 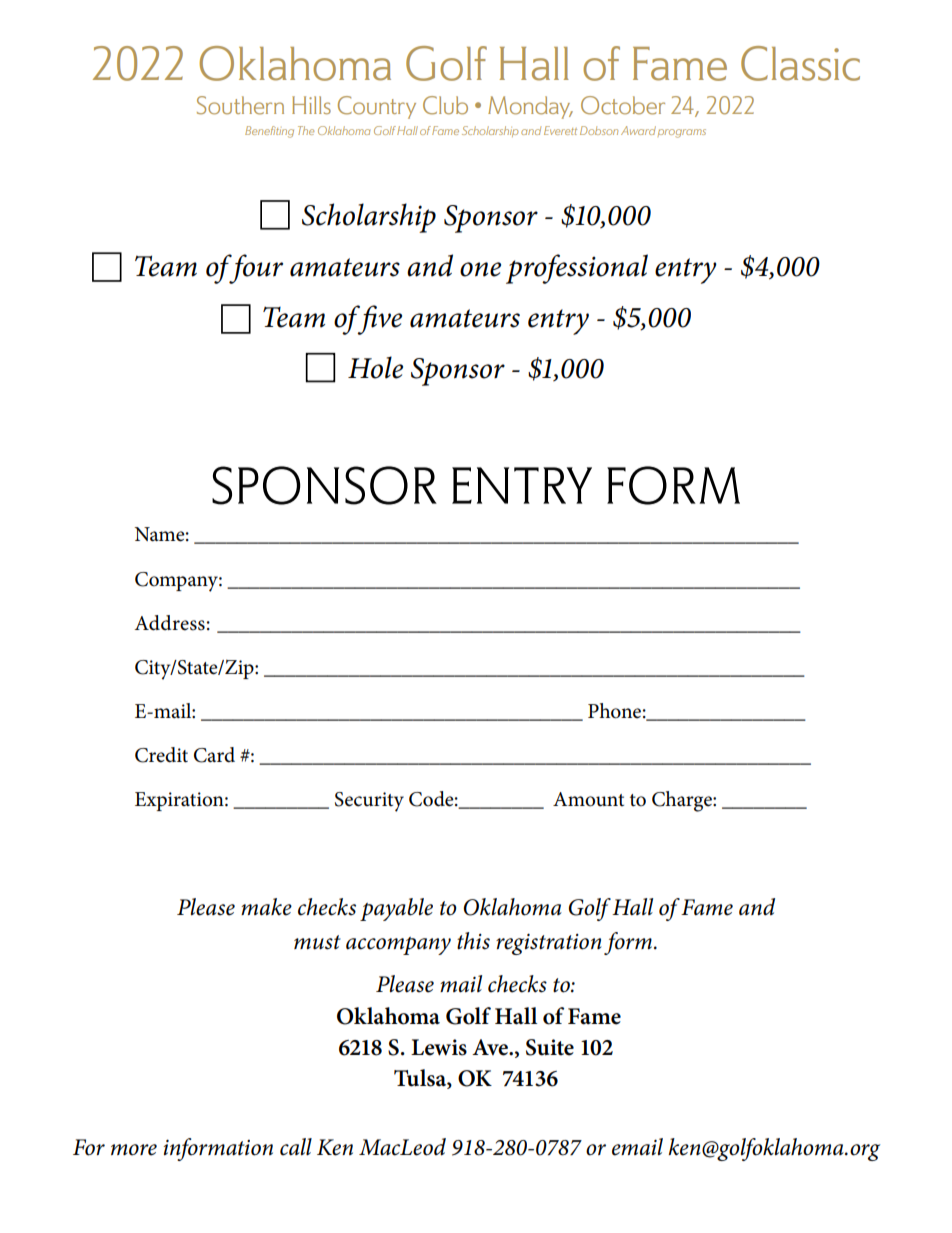 What do you see at coordinates (396, 909) in the screenshot?
I see `payable` at bounding box center [396, 909].
